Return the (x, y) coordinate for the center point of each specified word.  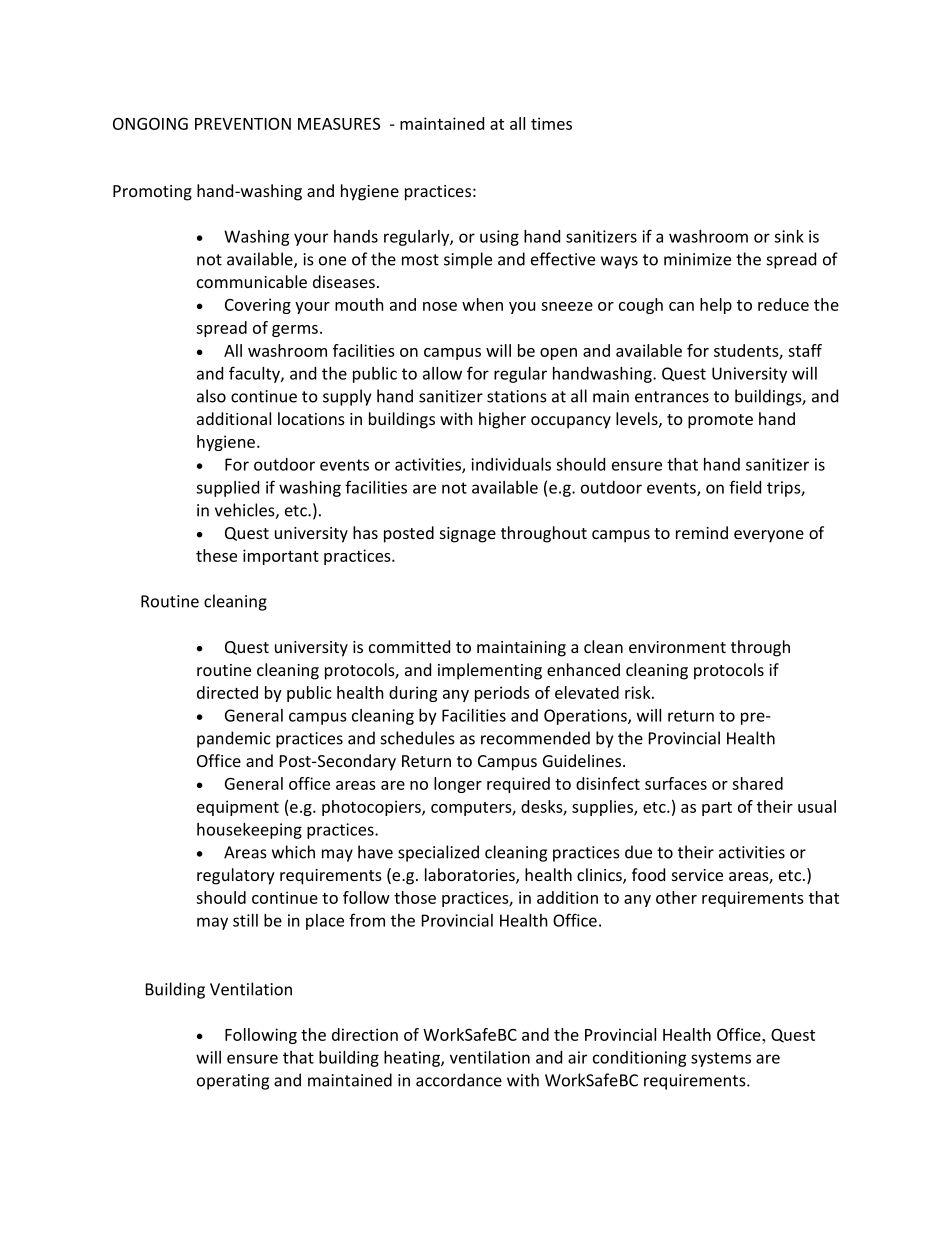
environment (677, 647)
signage (468, 535)
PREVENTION (243, 123)
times (551, 123)
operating (233, 1082)
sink (789, 236)
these (216, 555)
